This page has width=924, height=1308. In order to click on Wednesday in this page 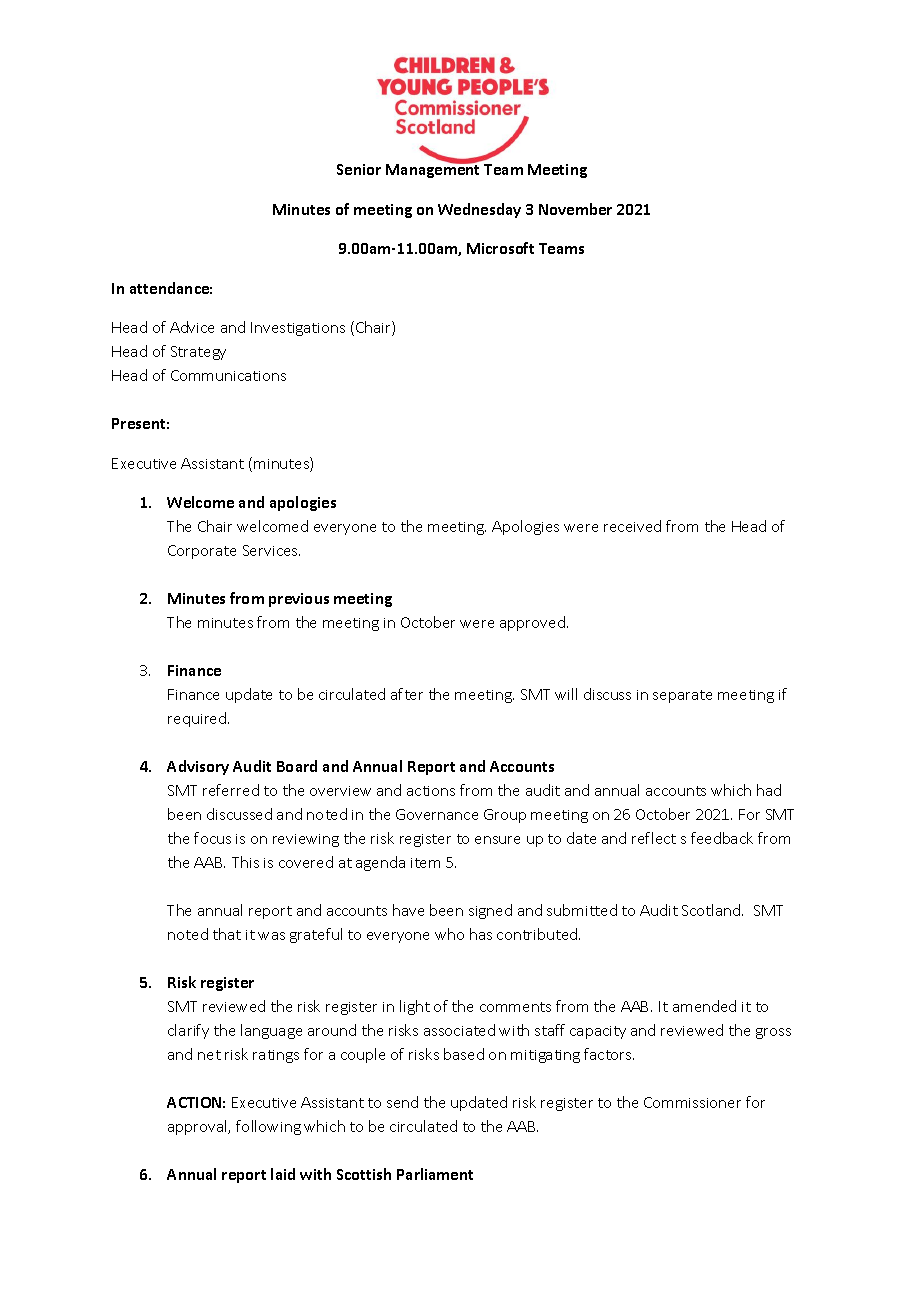, I will do `click(479, 210)`.
